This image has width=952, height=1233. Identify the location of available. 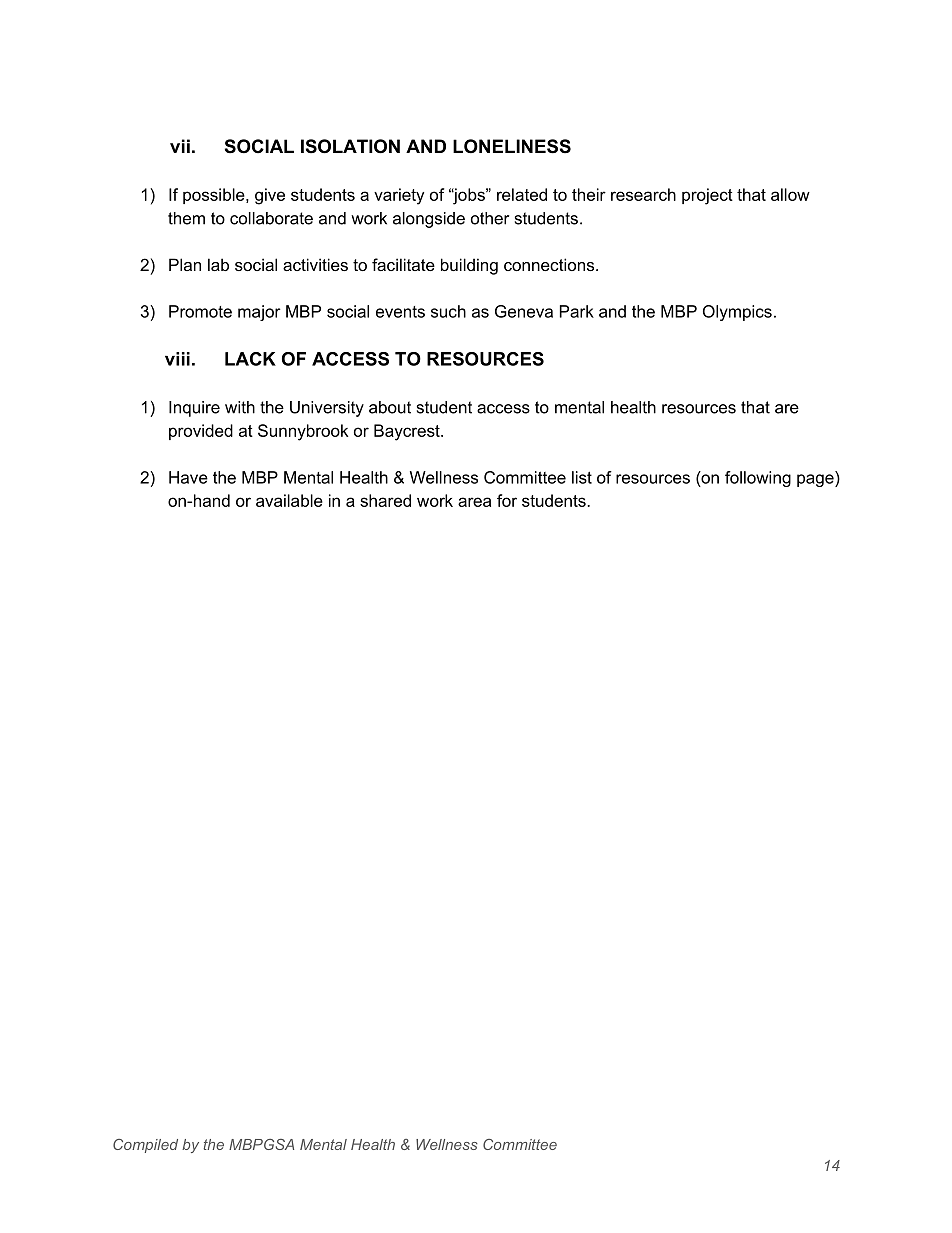
(289, 500).
